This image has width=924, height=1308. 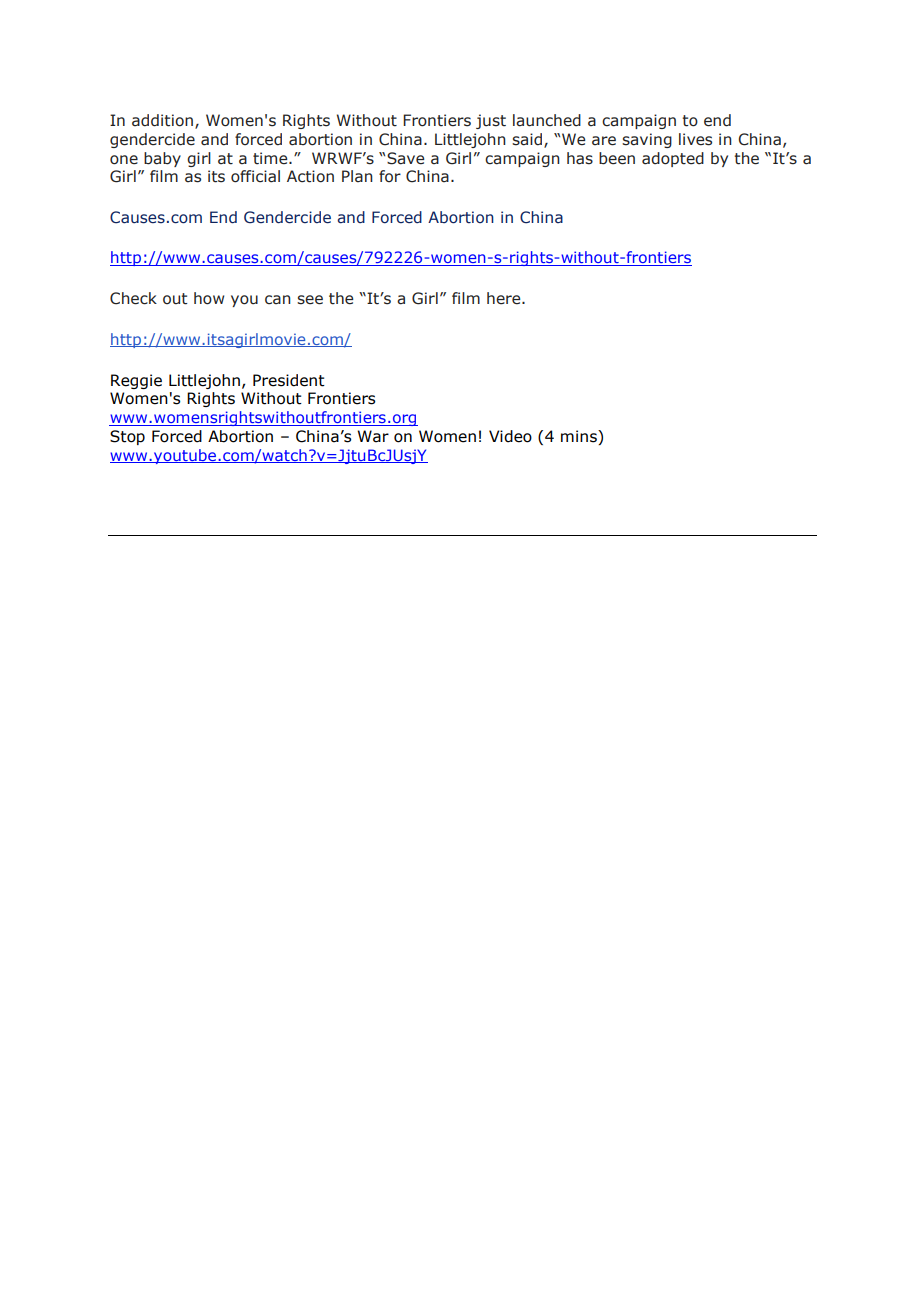 What do you see at coordinates (310, 300) in the image?
I see `see` at bounding box center [310, 300].
